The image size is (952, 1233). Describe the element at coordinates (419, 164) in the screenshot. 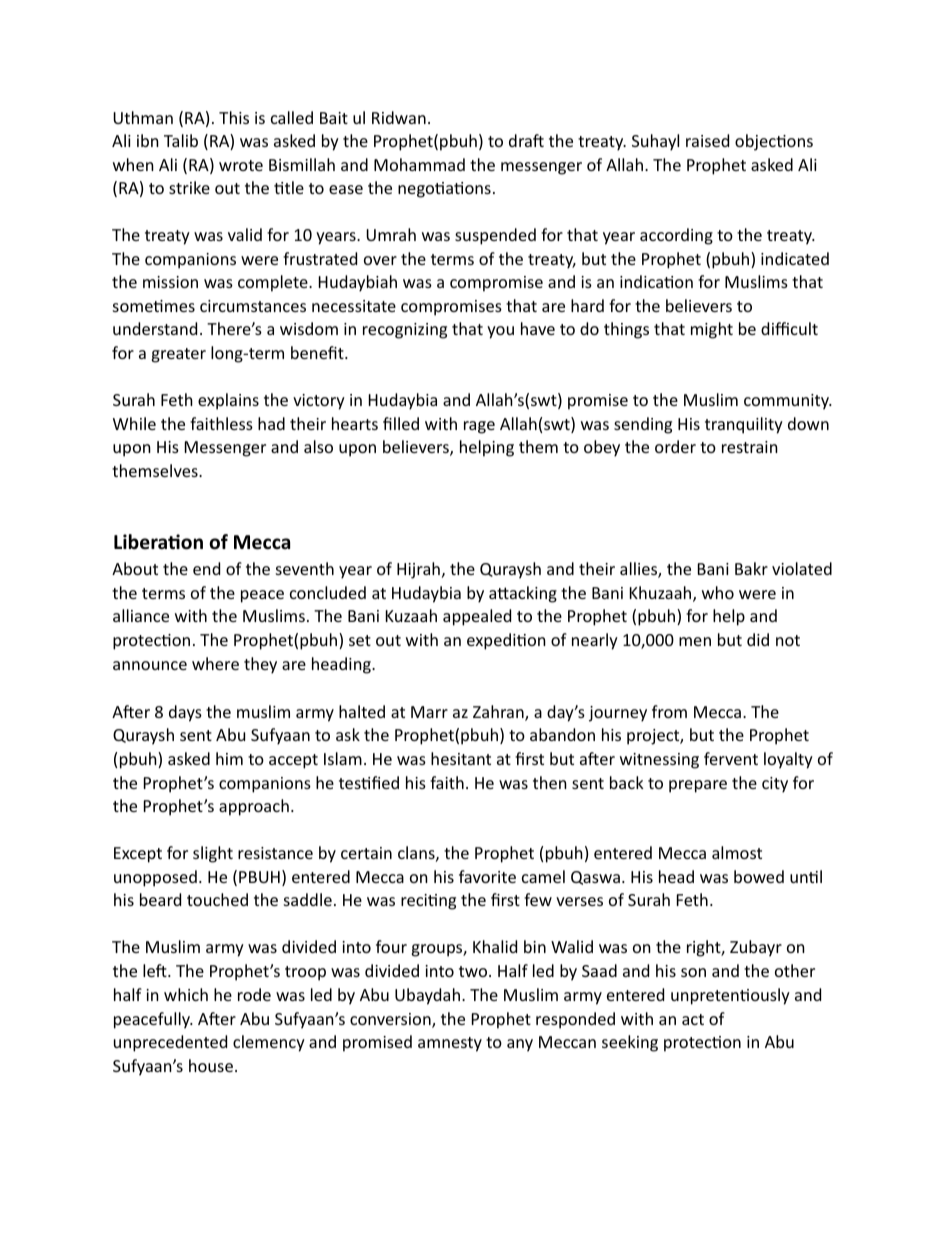

I see `Mohammad` at that location.
